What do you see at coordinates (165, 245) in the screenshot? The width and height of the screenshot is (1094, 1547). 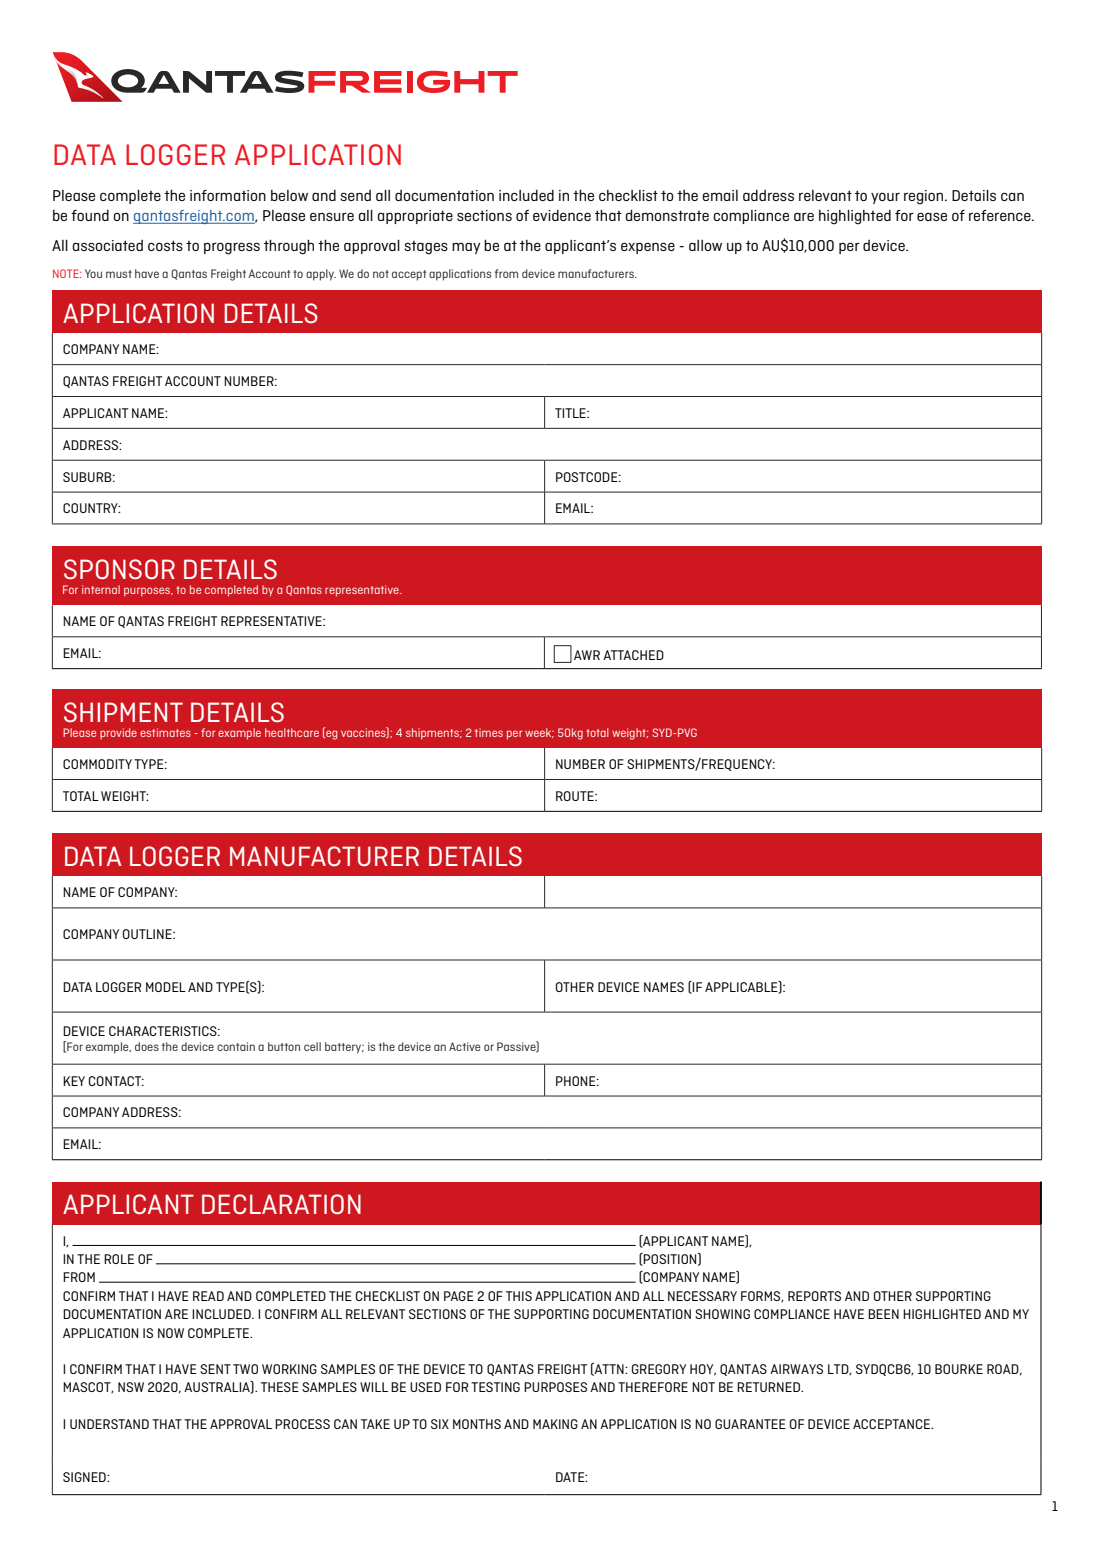 I see `costs` at bounding box center [165, 245].
